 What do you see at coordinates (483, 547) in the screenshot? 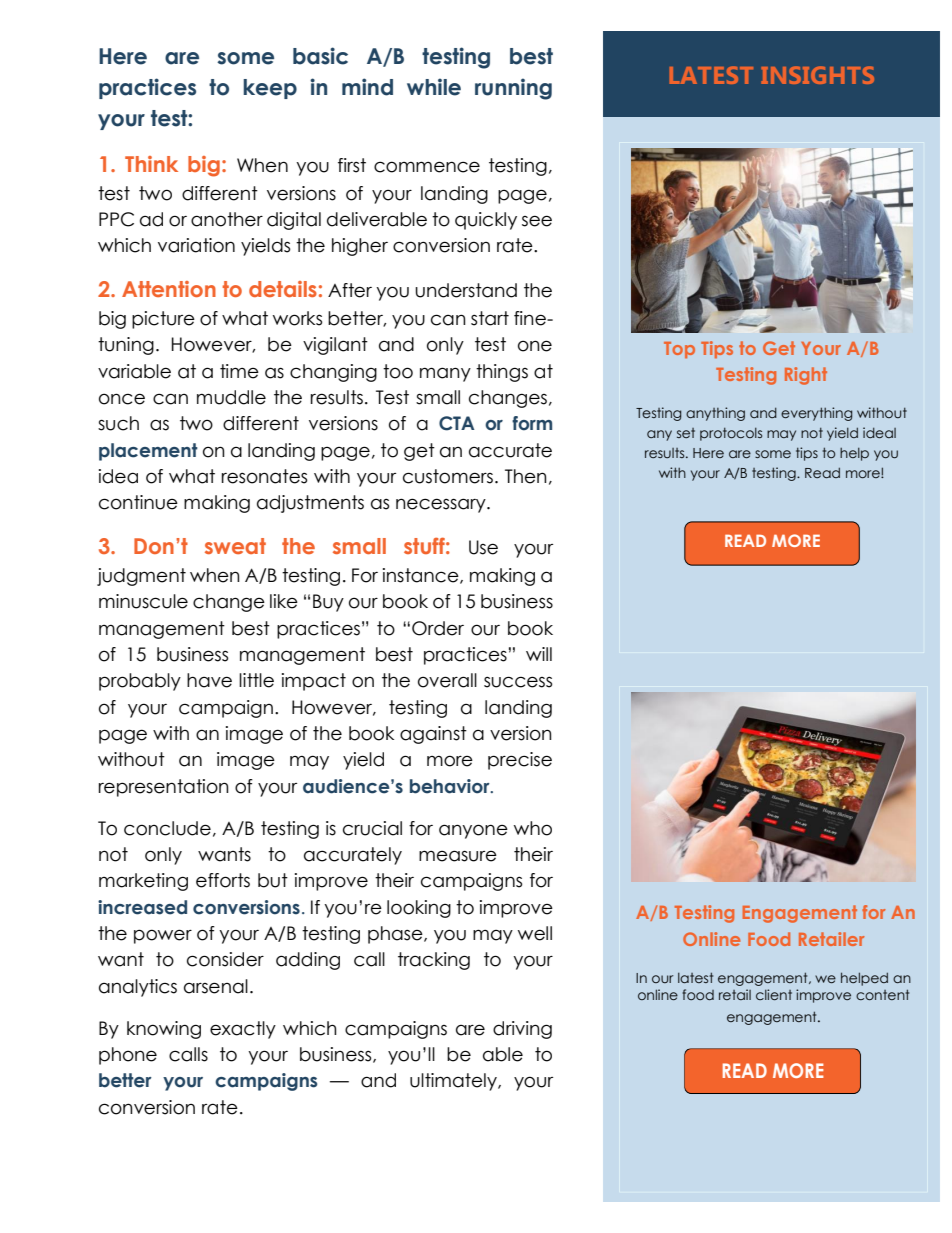
I see `Use` at bounding box center [483, 547].
